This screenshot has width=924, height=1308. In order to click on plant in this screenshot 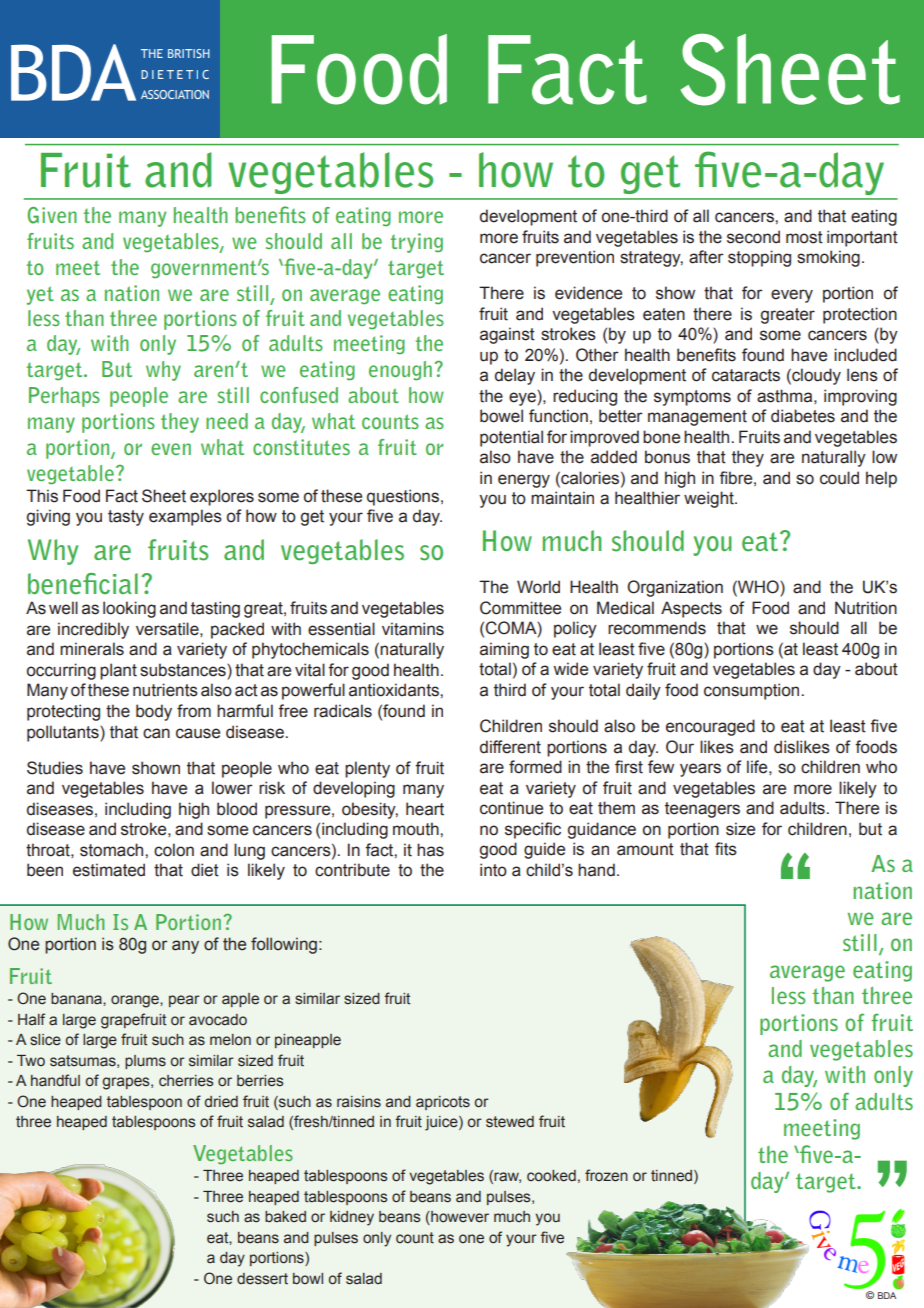, I will do `click(118, 671)`.
